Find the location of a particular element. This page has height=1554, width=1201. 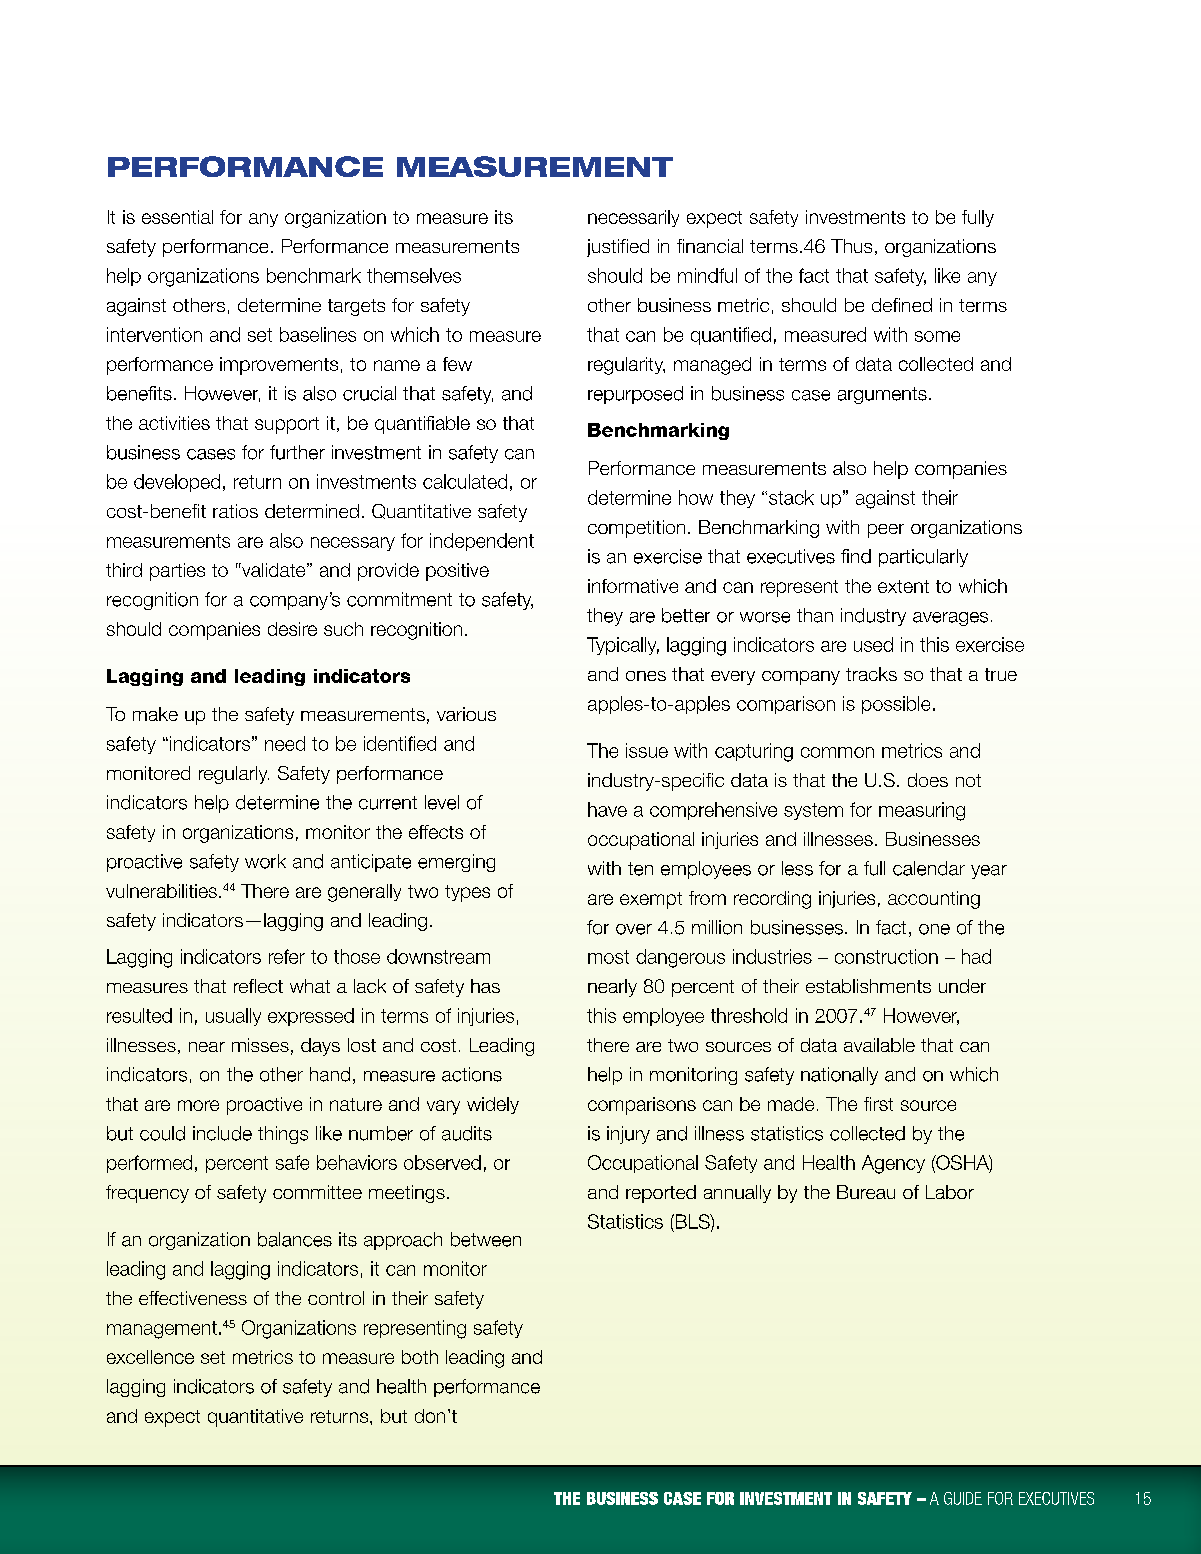

Thus is located at coordinates (851, 246).
